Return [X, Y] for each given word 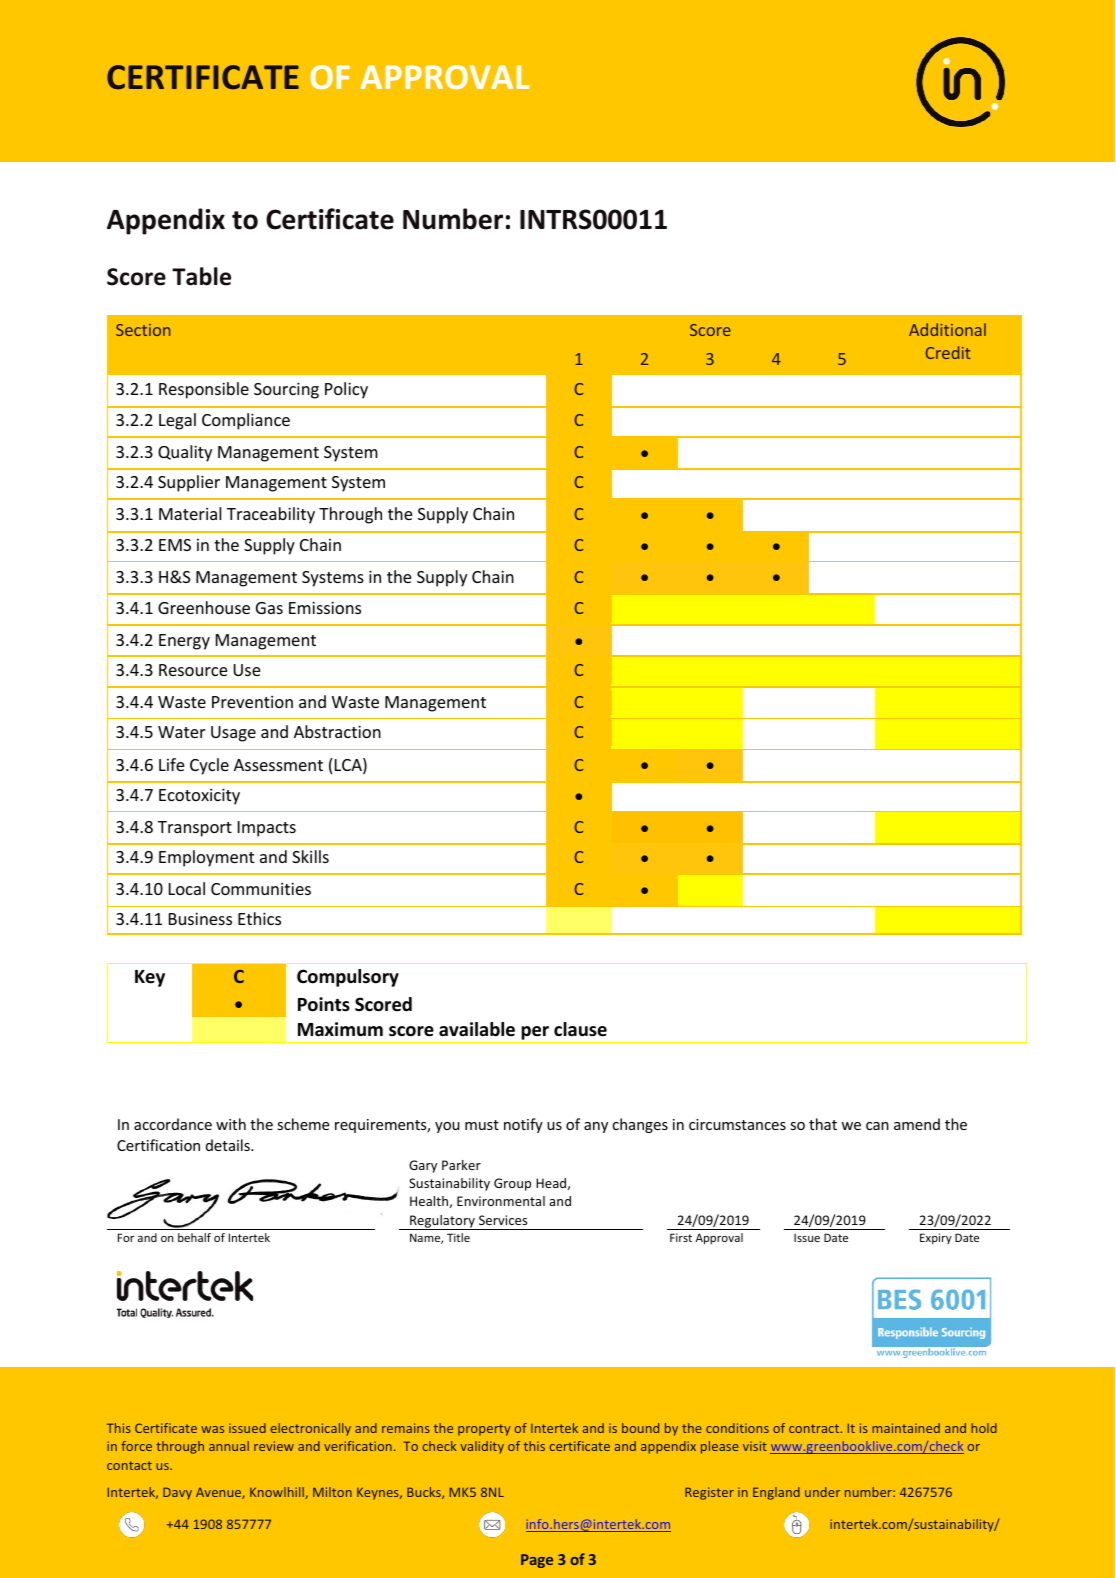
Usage [233, 734]
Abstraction [337, 731]
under [822, 1492]
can [877, 1126]
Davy [177, 1493]
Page [537, 1561]
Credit [948, 352]
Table [201, 276]
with [231, 1124]
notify [523, 1125]
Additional [947, 329]
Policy [346, 390]
